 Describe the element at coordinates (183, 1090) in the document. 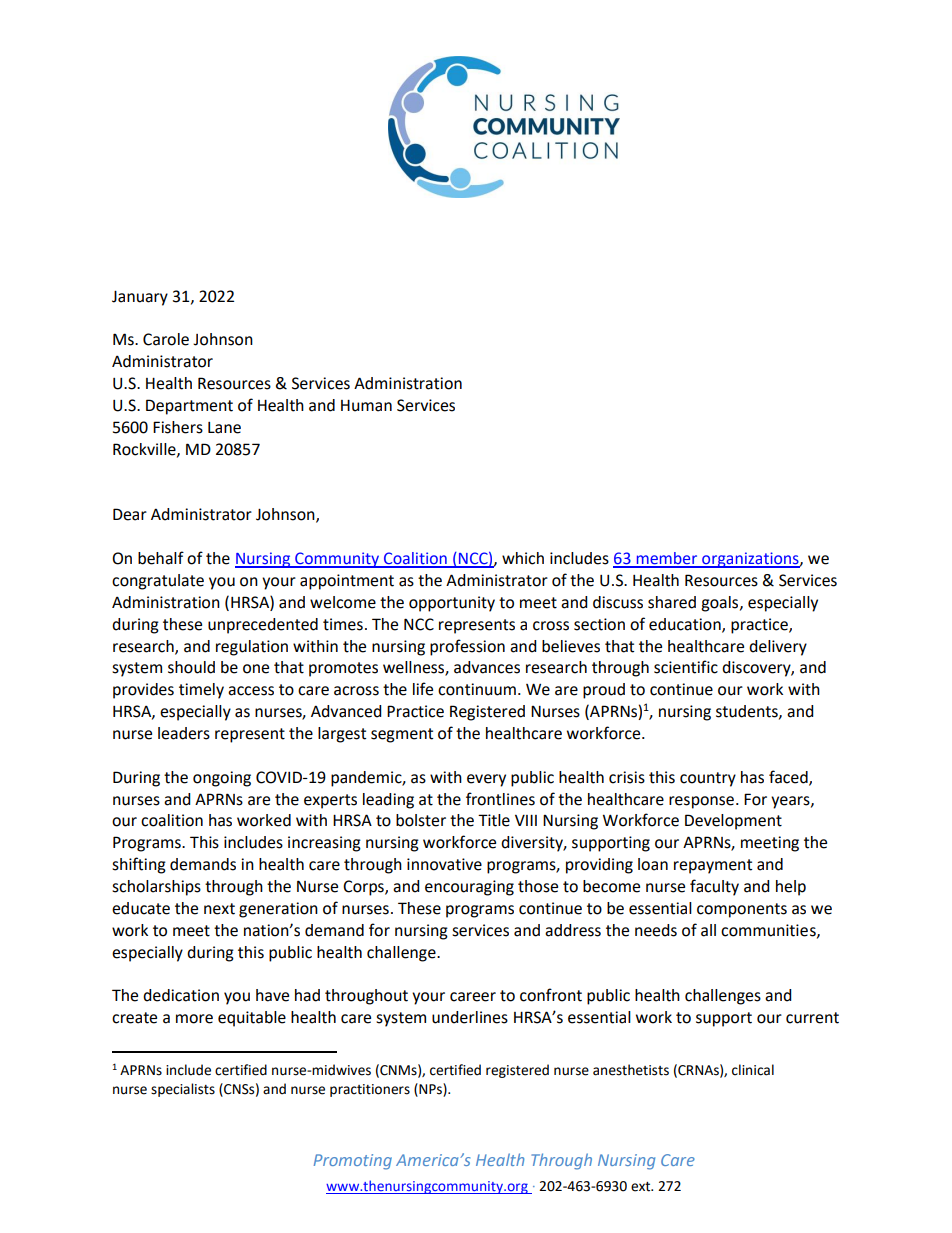

I see `specialists` at that location.
